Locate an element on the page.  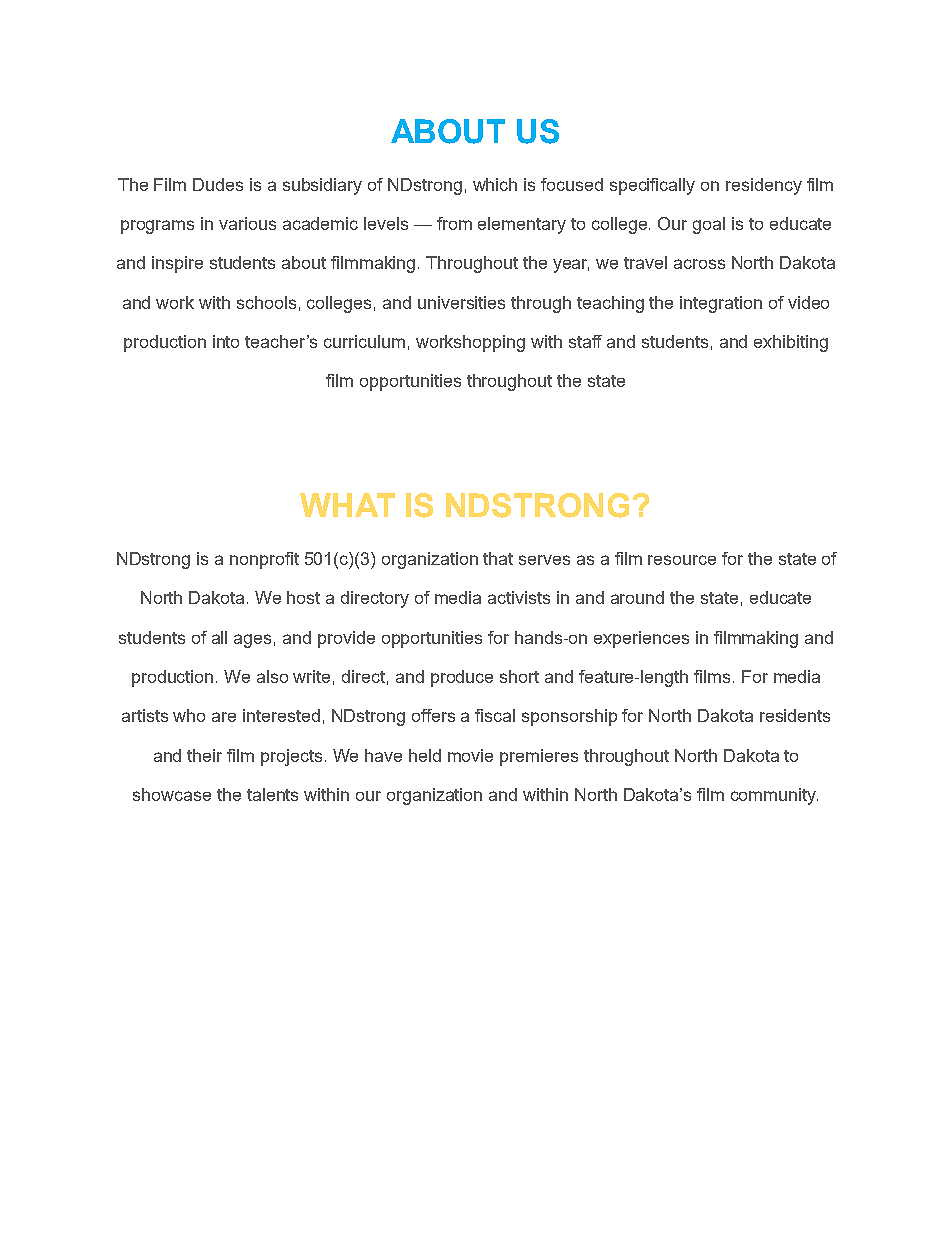
their is located at coordinates (204, 755).
